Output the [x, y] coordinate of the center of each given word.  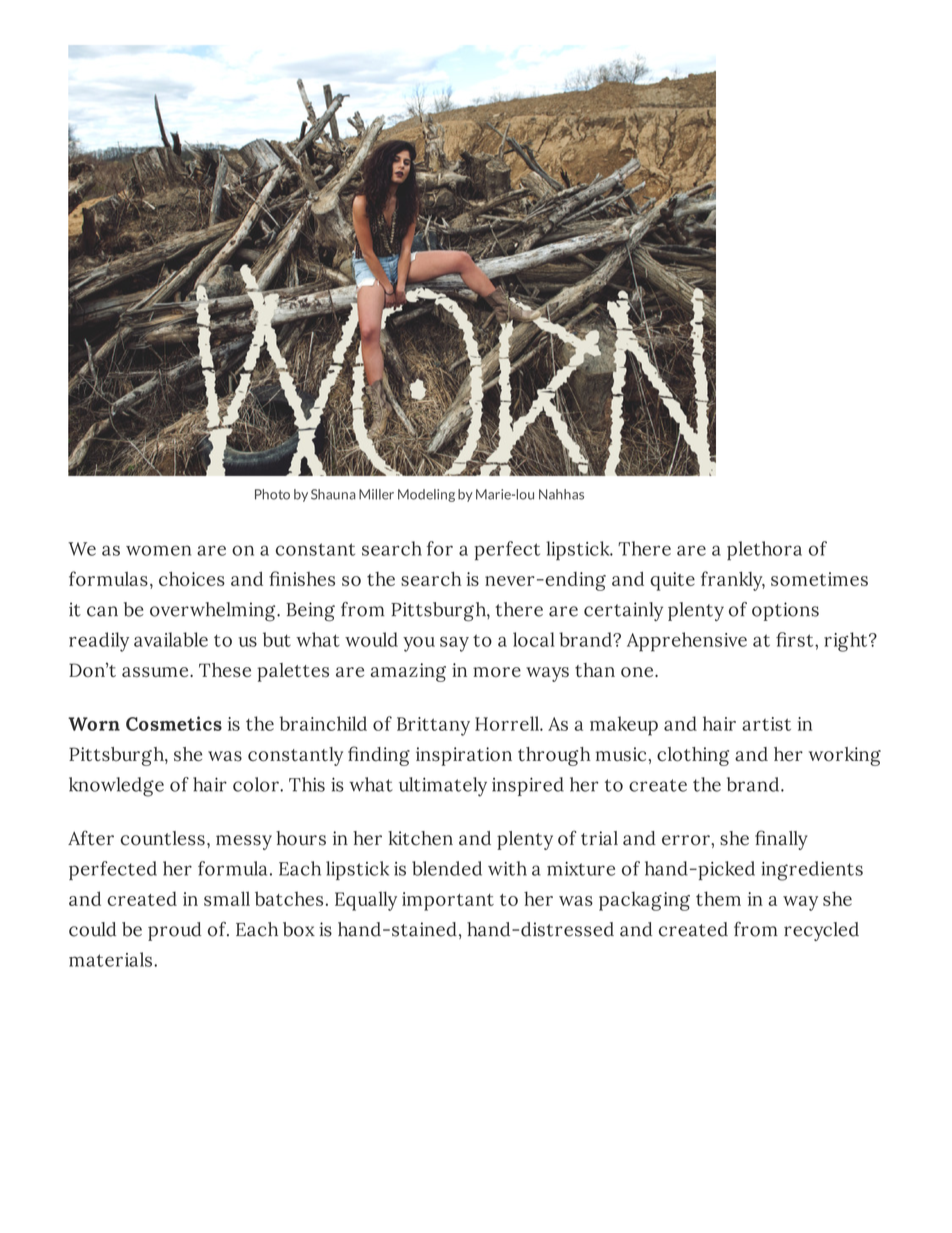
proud [174, 931]
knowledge [116, 787]
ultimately [443, 787]
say [454, 644]
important [448, 901]
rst [801, 640]
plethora [764, 551]
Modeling [426, 495]
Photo [272, 494]
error [687, 840]
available [171, 639]
